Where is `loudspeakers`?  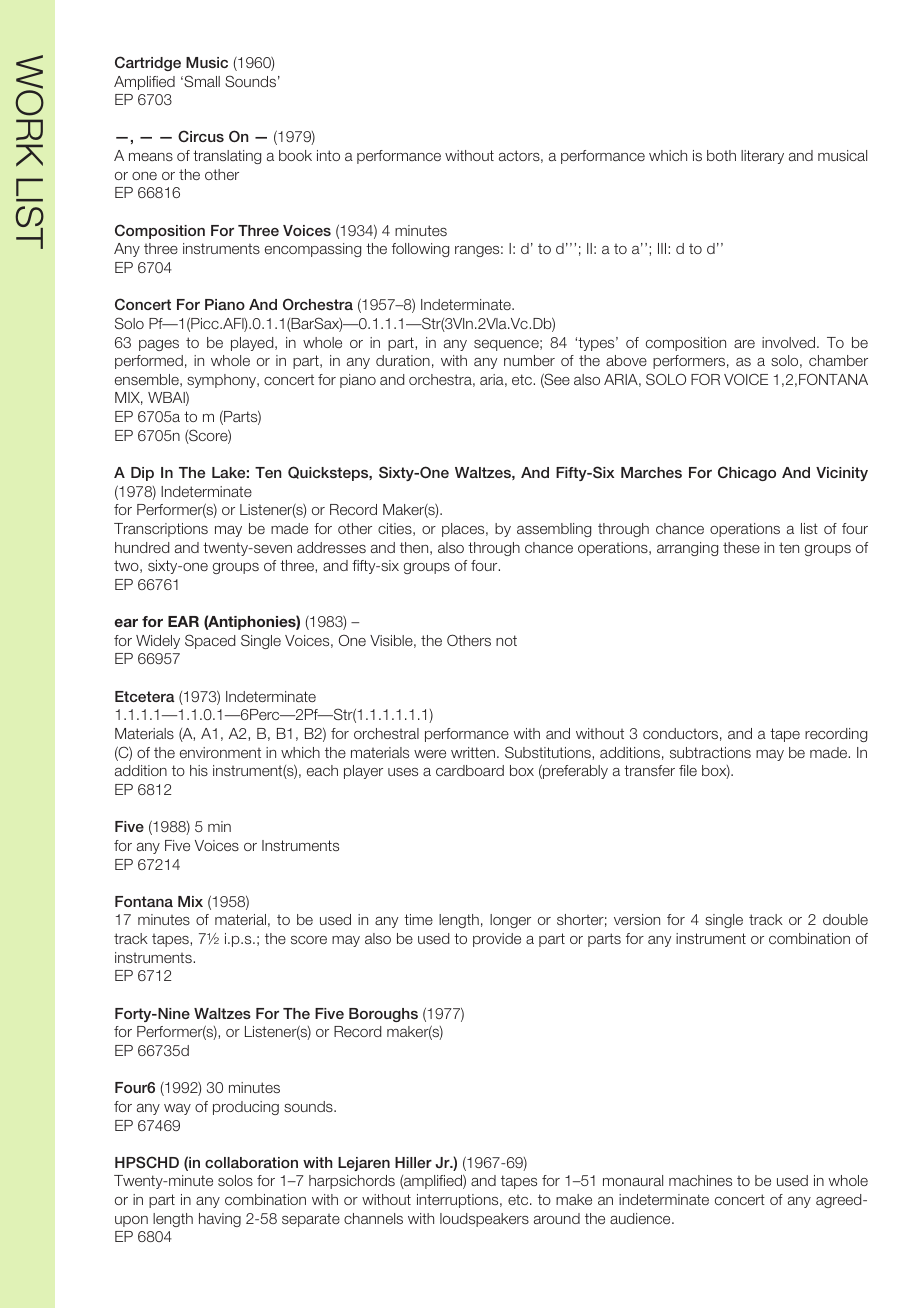
loudspeakers is located at coordinates (484, 1220).
